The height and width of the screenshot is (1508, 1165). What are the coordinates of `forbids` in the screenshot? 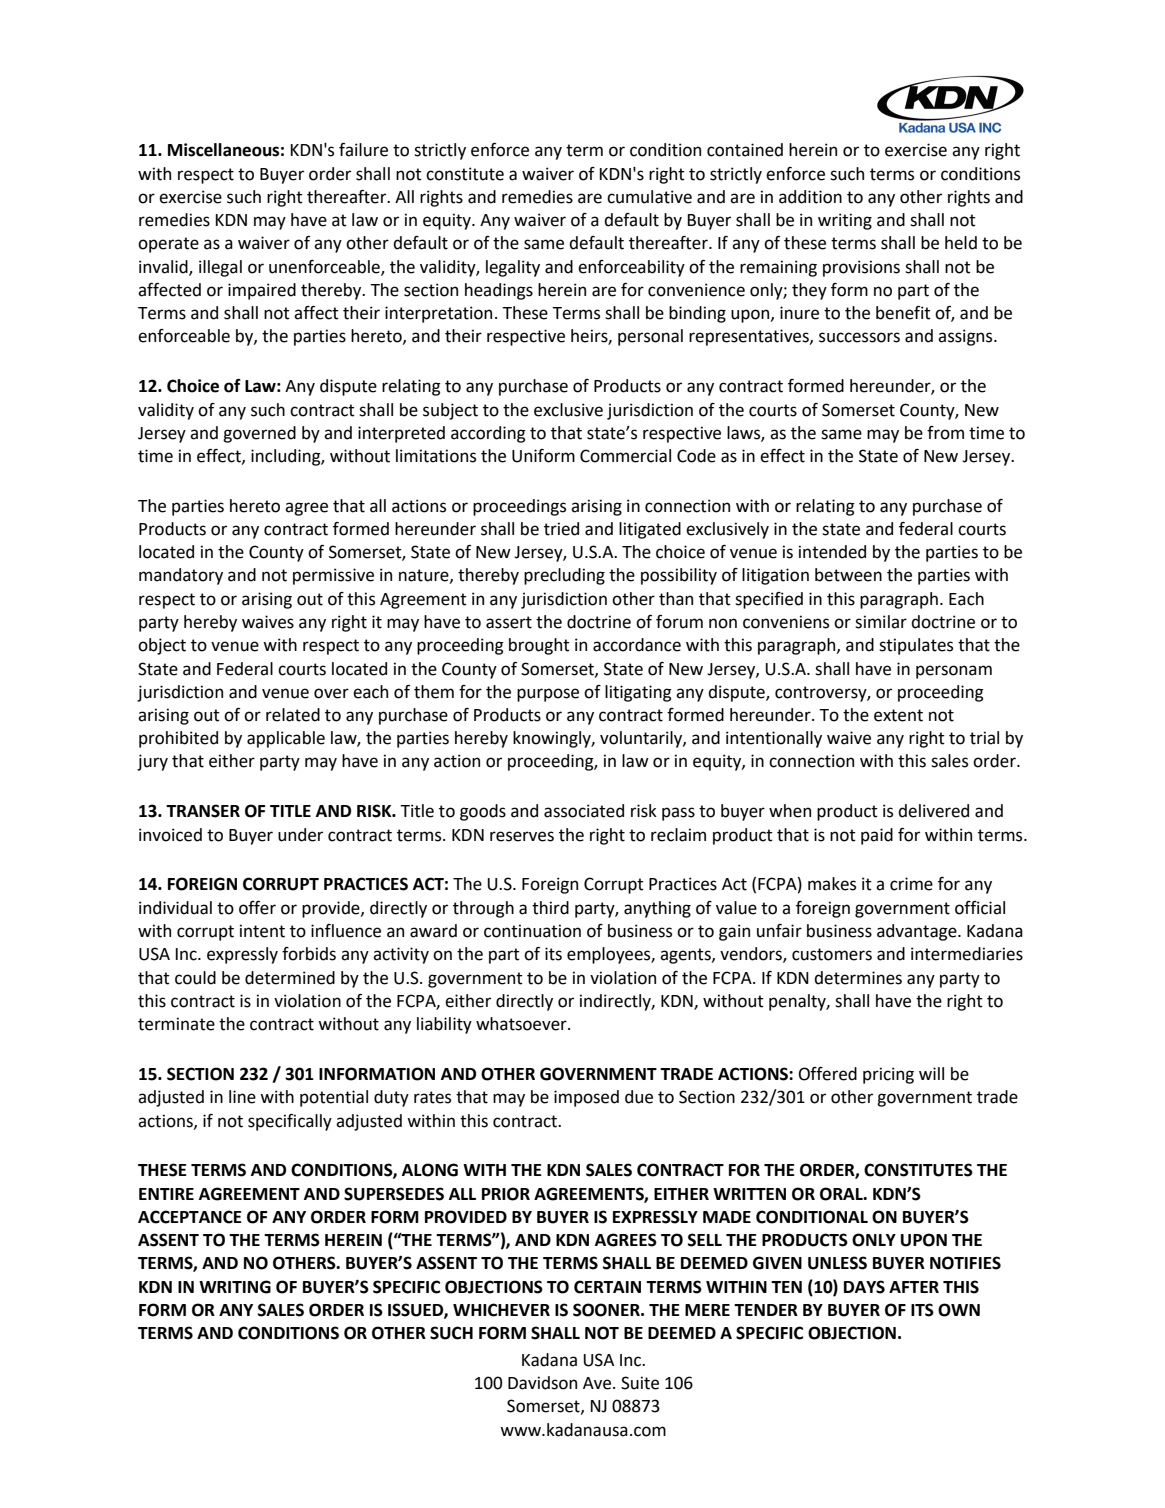 It's located at (309, 954).
